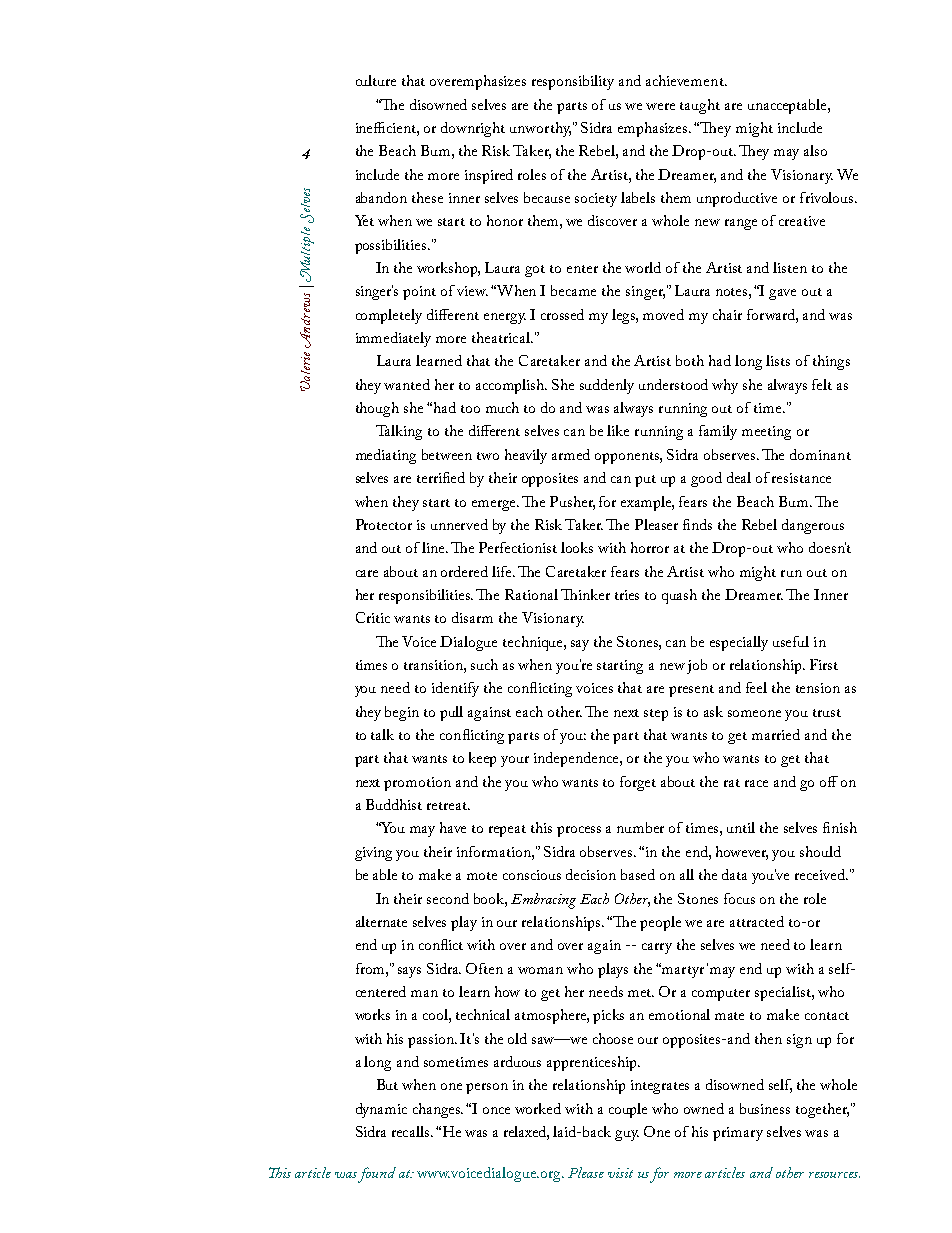 The image size is (952, 1233). I want to click on useful, so click(791, 641).
